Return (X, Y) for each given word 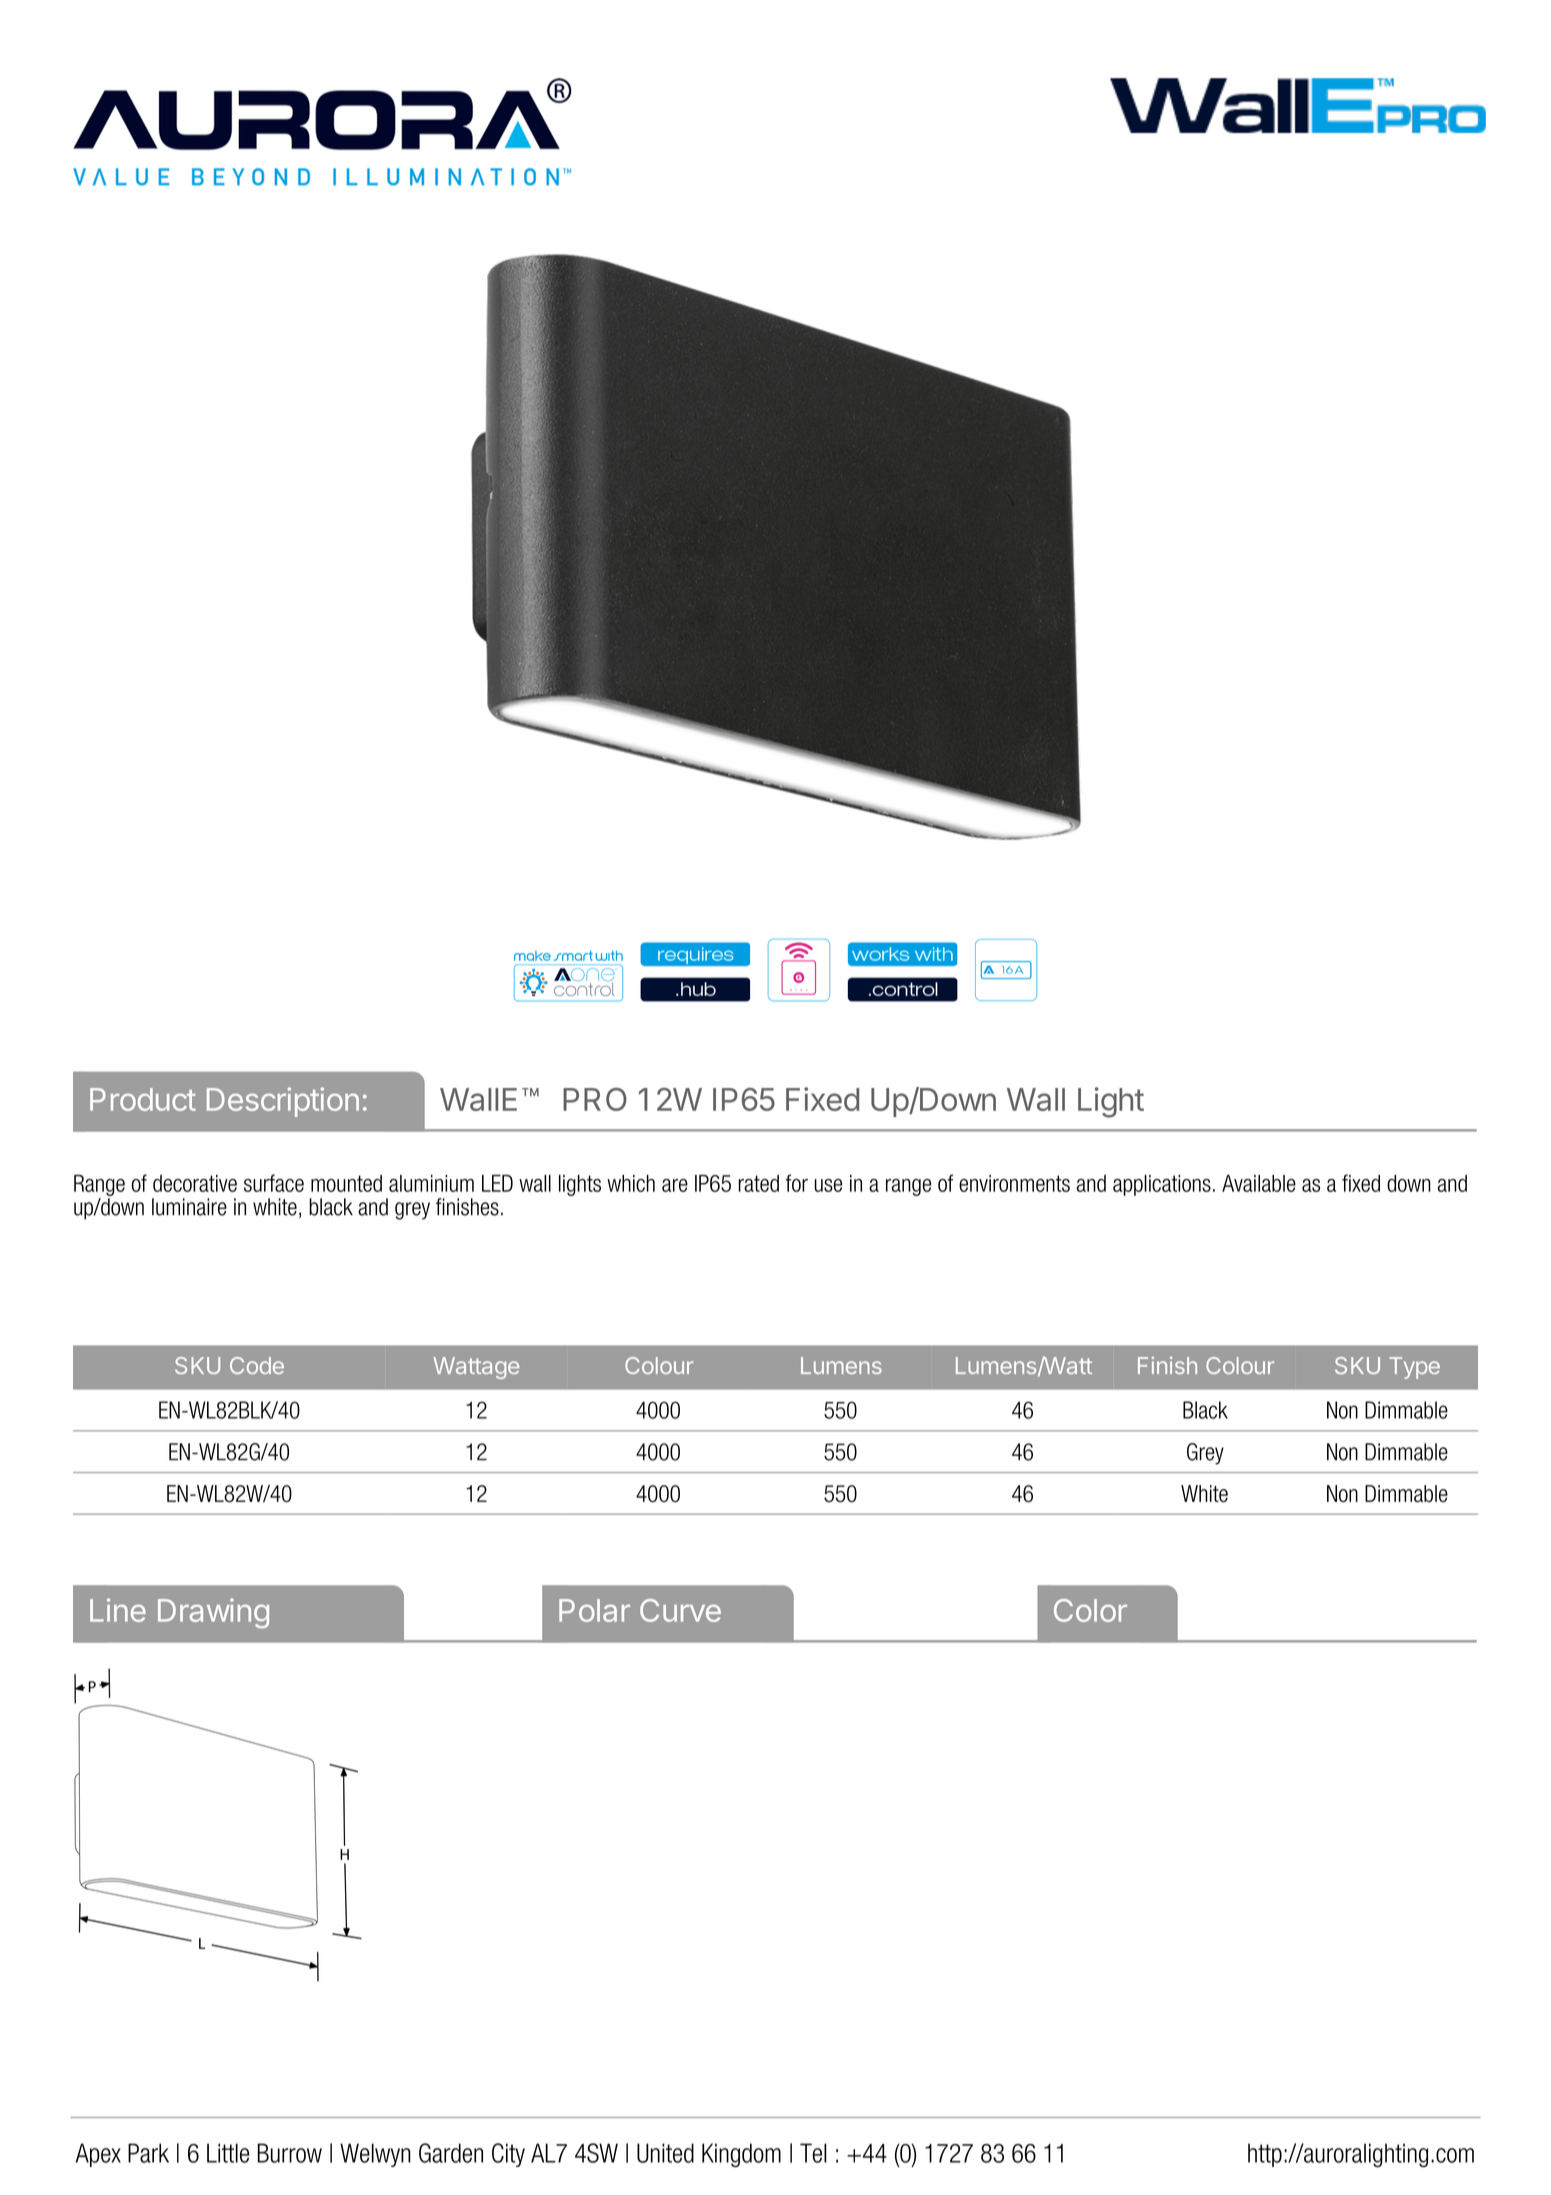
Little (228, 2153)
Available (1259, 1183)
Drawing (213, 1613)
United (665, 2153)
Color (1090, 1610)
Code (257, 1365)
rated (758, 1183)
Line (118, 1610)
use (828, 1185)
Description (283, 1102)
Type (1414, 1368)
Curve (680, 1610)
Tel (813, 2153)
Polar (594, 1610)
